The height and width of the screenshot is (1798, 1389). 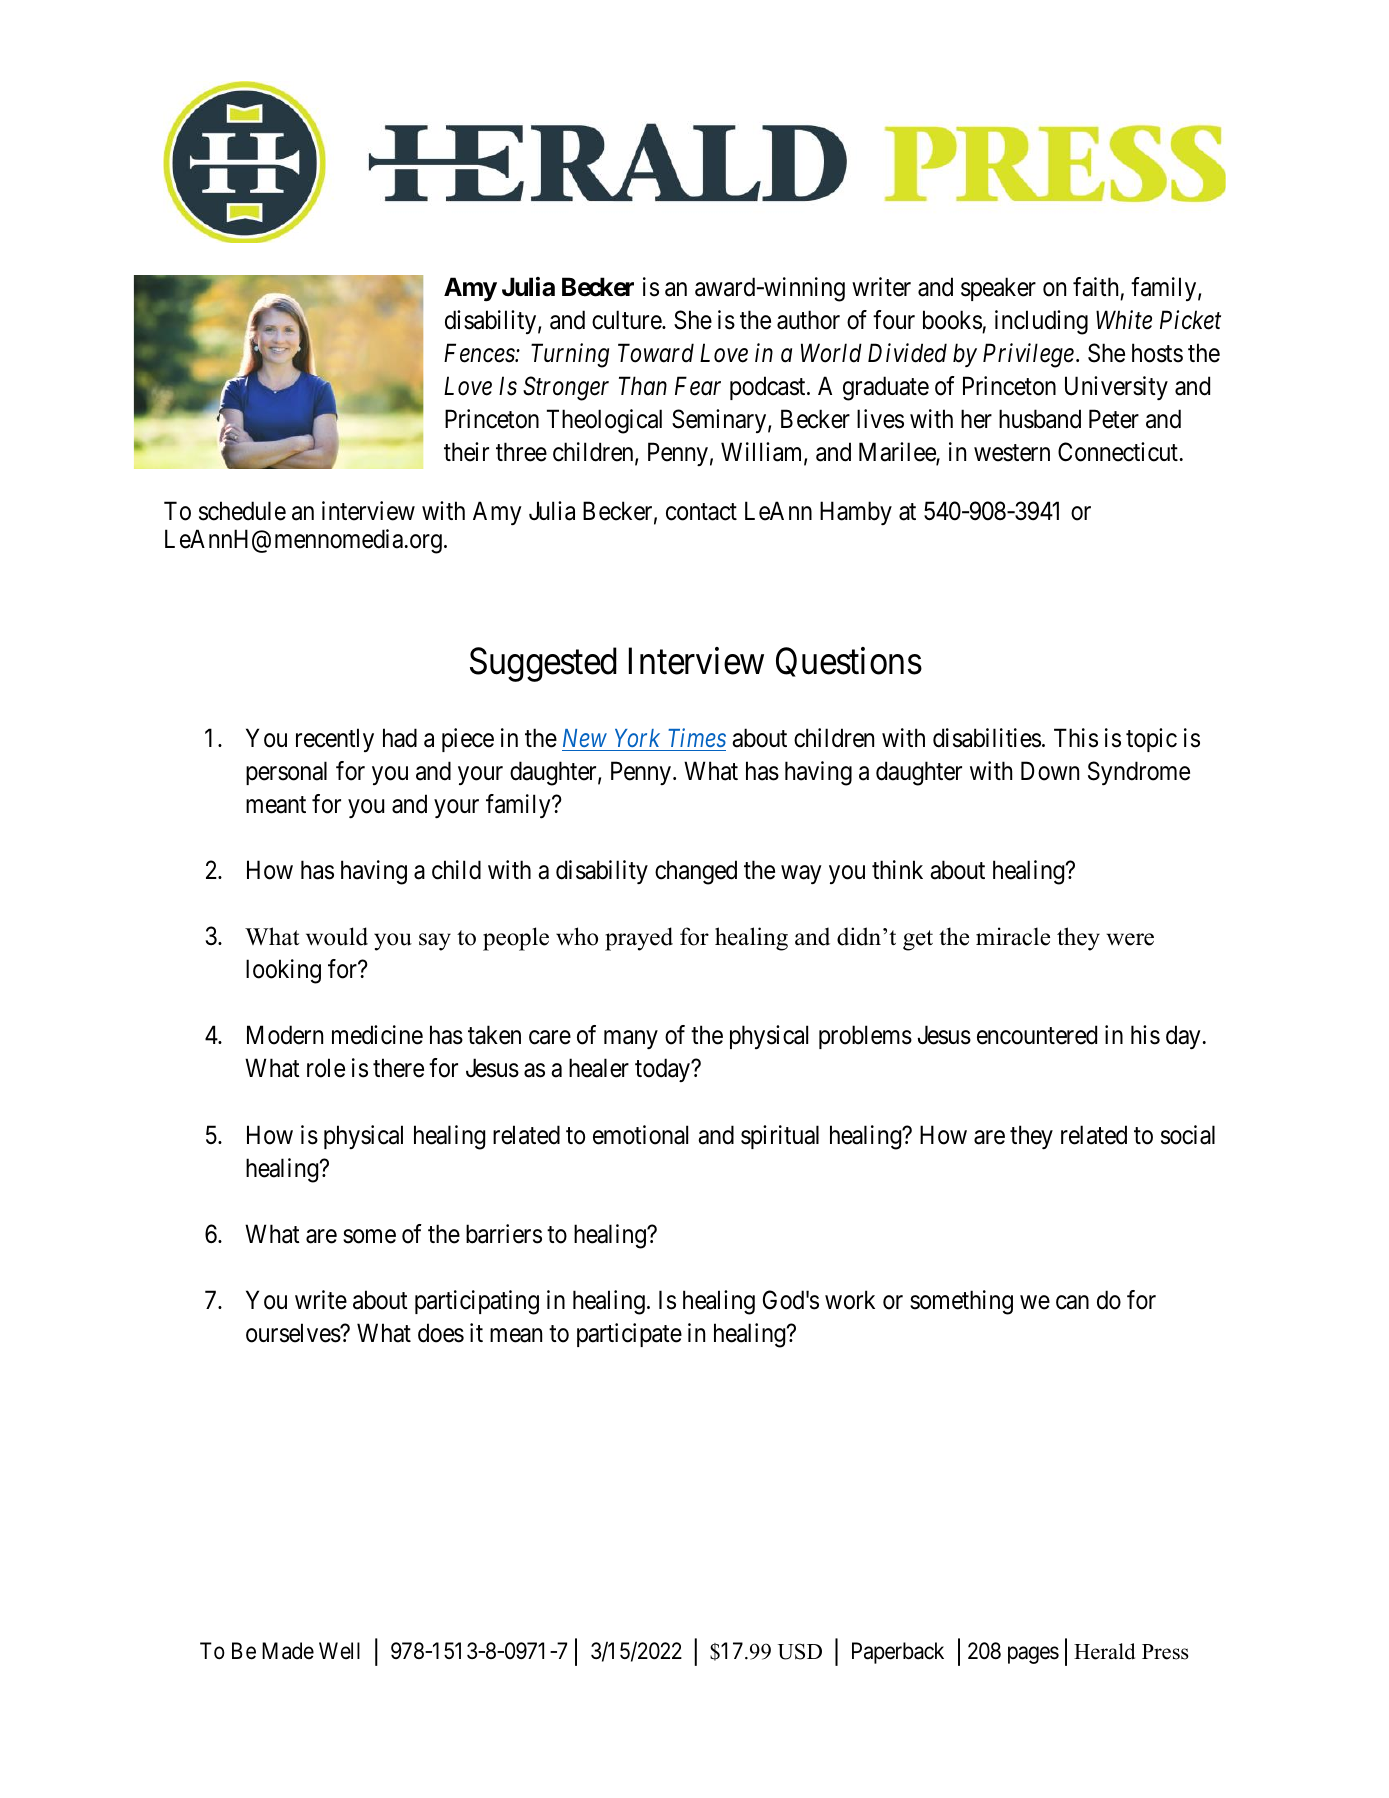 I want to click on Times, so click(x=697, y=738).
